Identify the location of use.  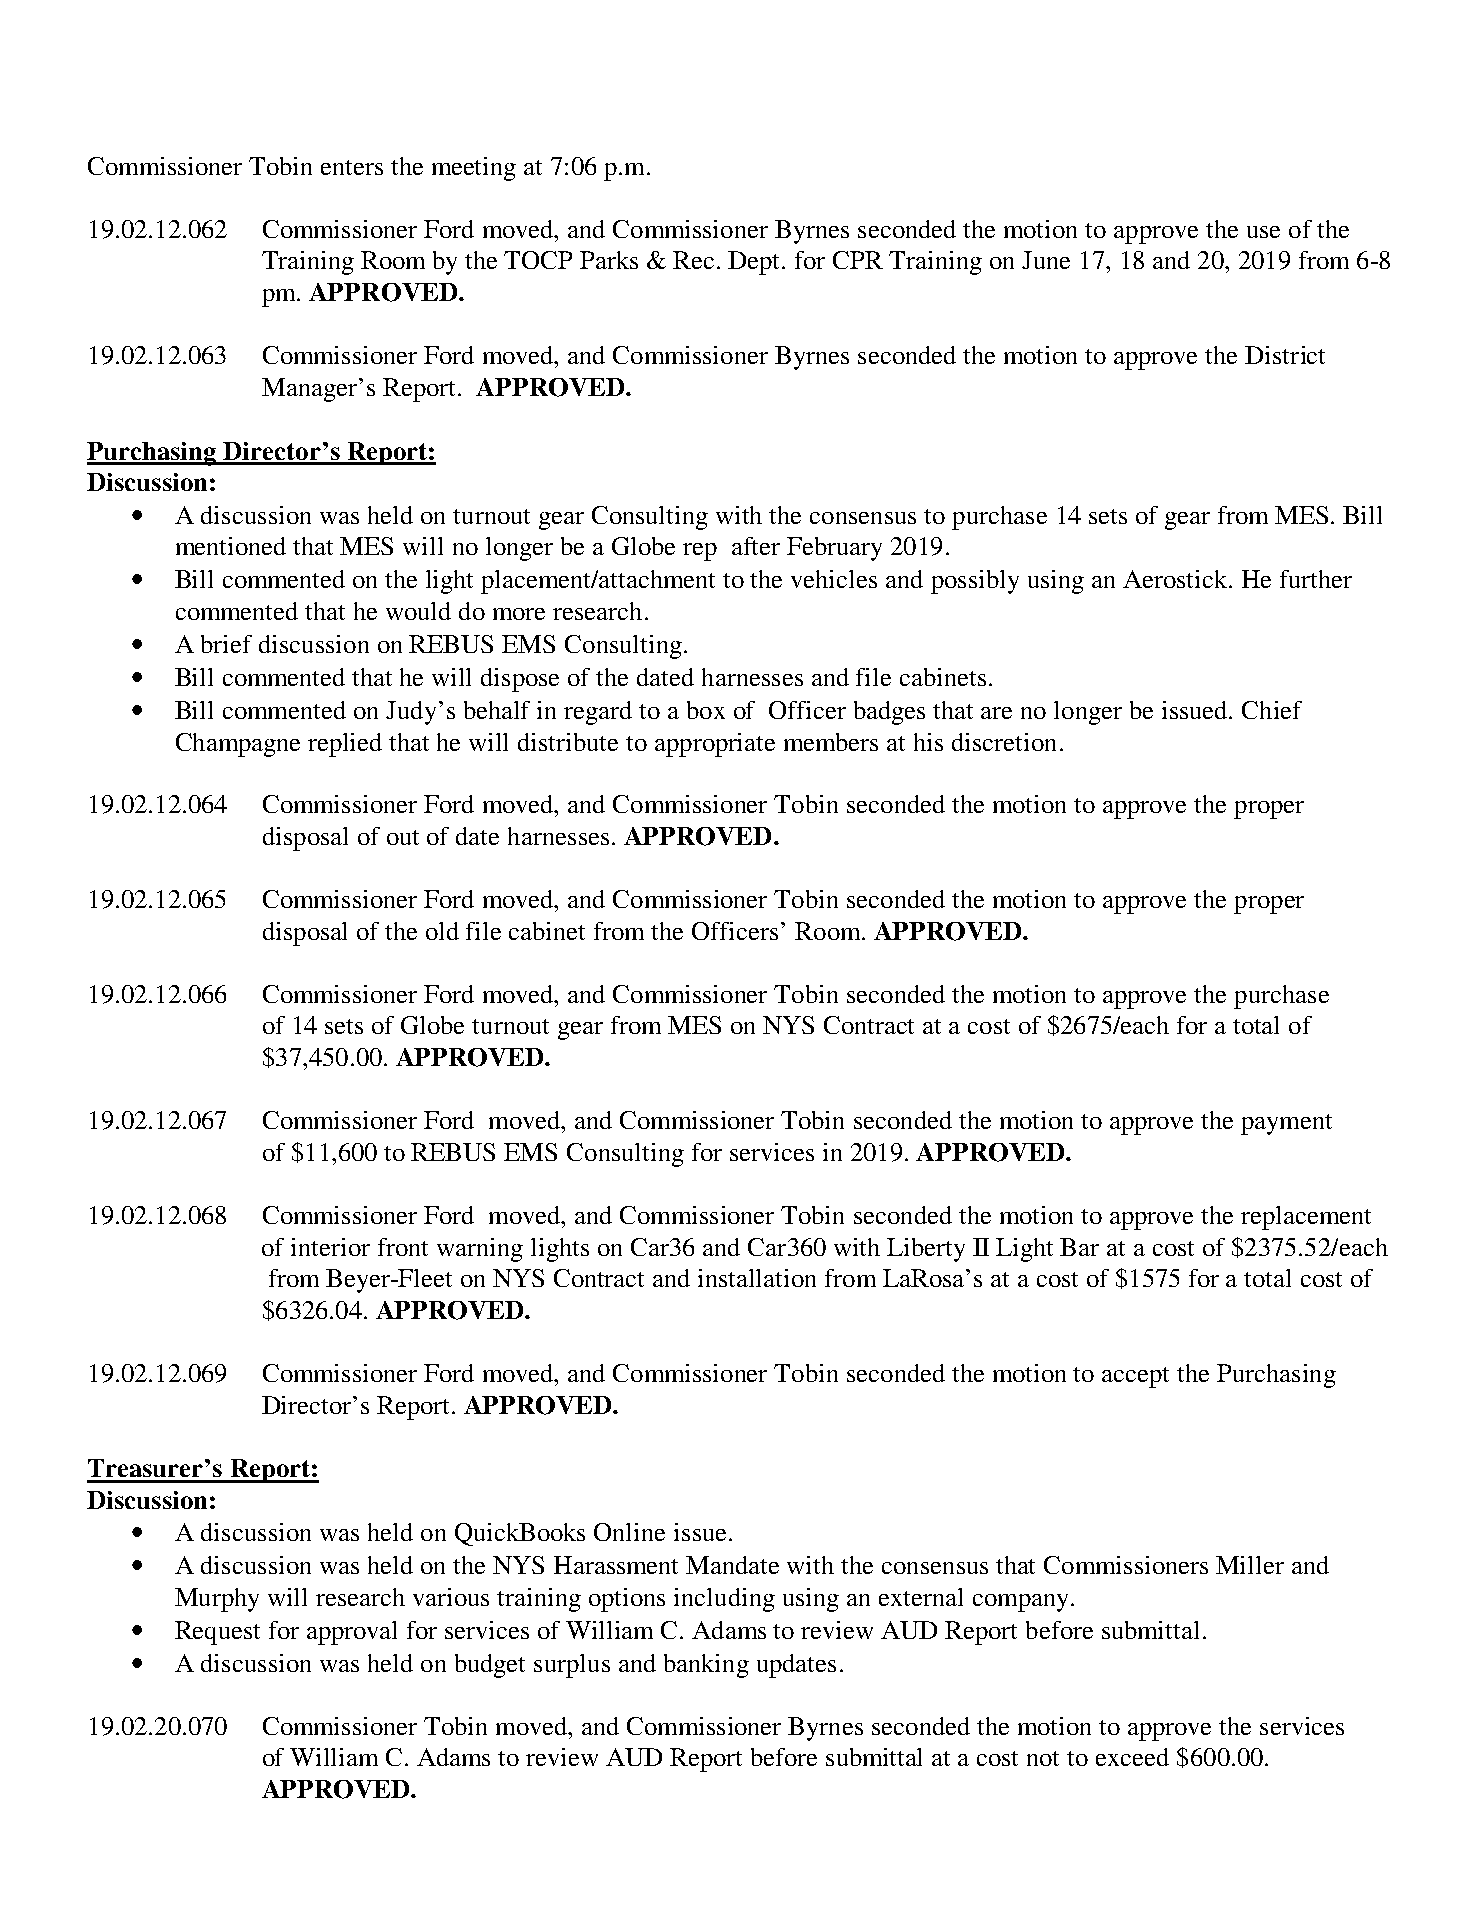
(1263, 232).
